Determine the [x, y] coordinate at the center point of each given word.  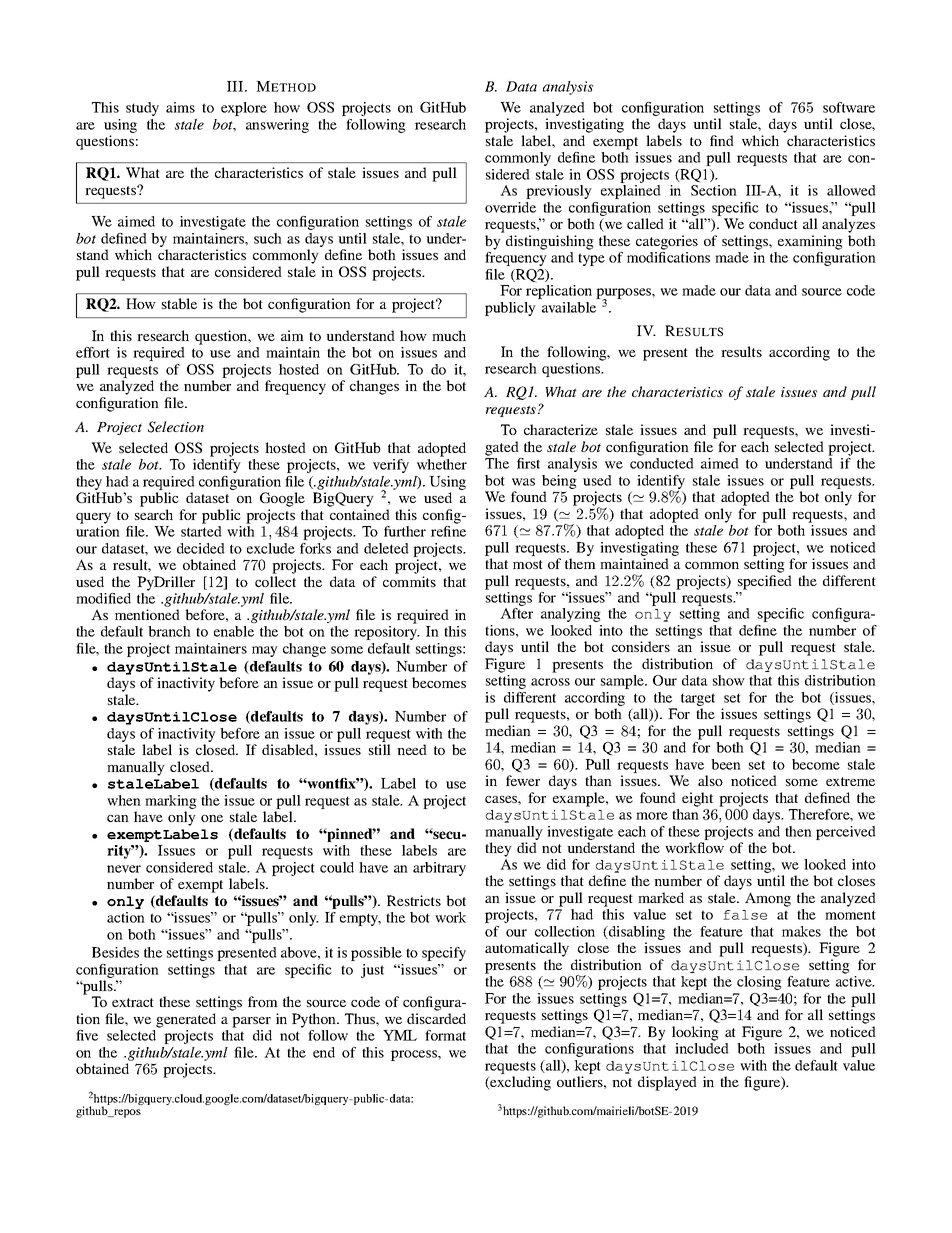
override [510, 207]
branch [169, 631]
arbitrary [439, 869]
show [729, 680]
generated [186, 1020]
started [201, 531]
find [722, 140]
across [550, 682]
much [449, 335]
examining [810, 242]
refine [448, 531]
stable [179, 303]
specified [765, 582]
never [124, 869]
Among [768, 899]
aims [180, 107]
